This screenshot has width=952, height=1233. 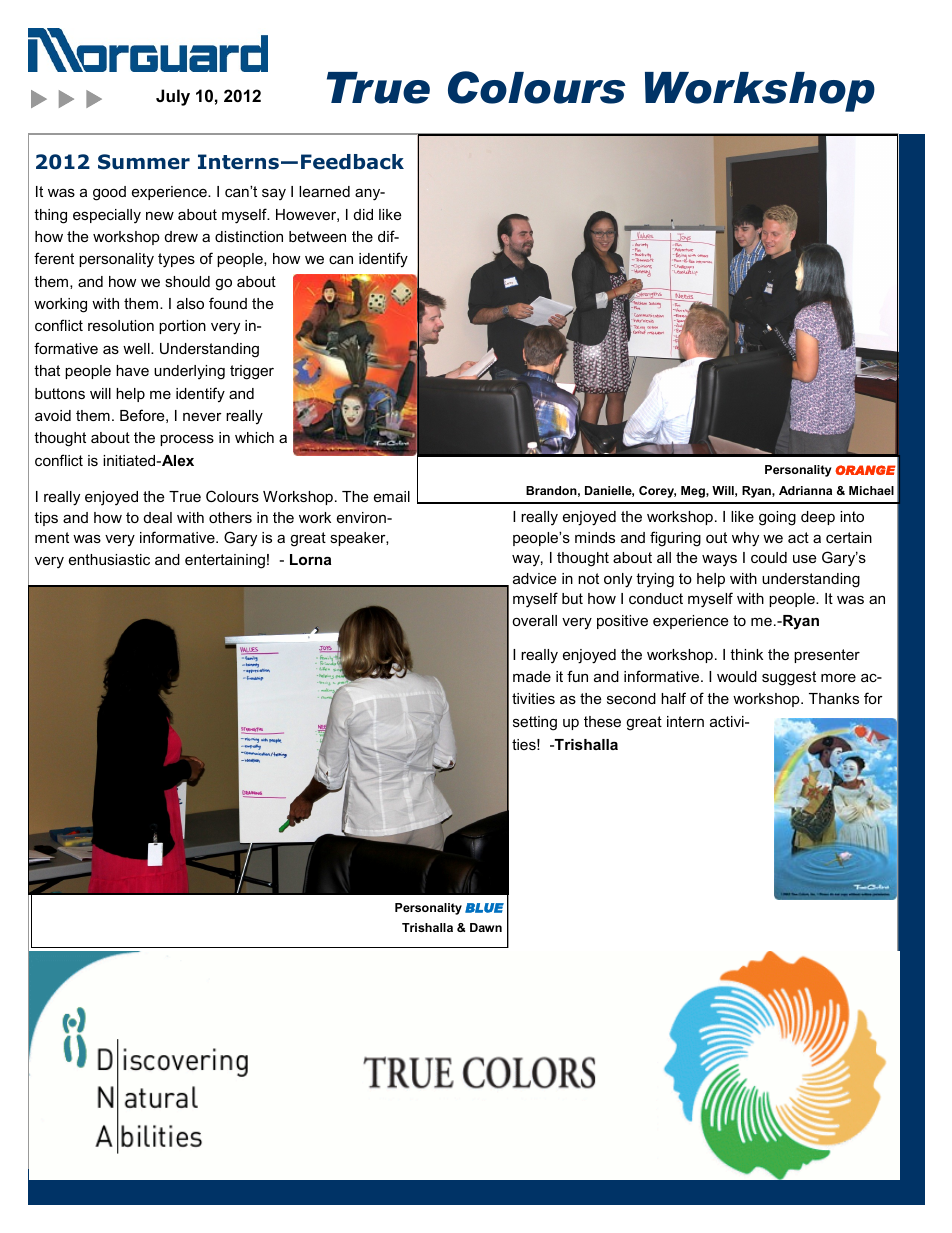 What do you see at coordinates (392, 496) in the screenshot?
I see `email` at bounding box center [392, 496].
